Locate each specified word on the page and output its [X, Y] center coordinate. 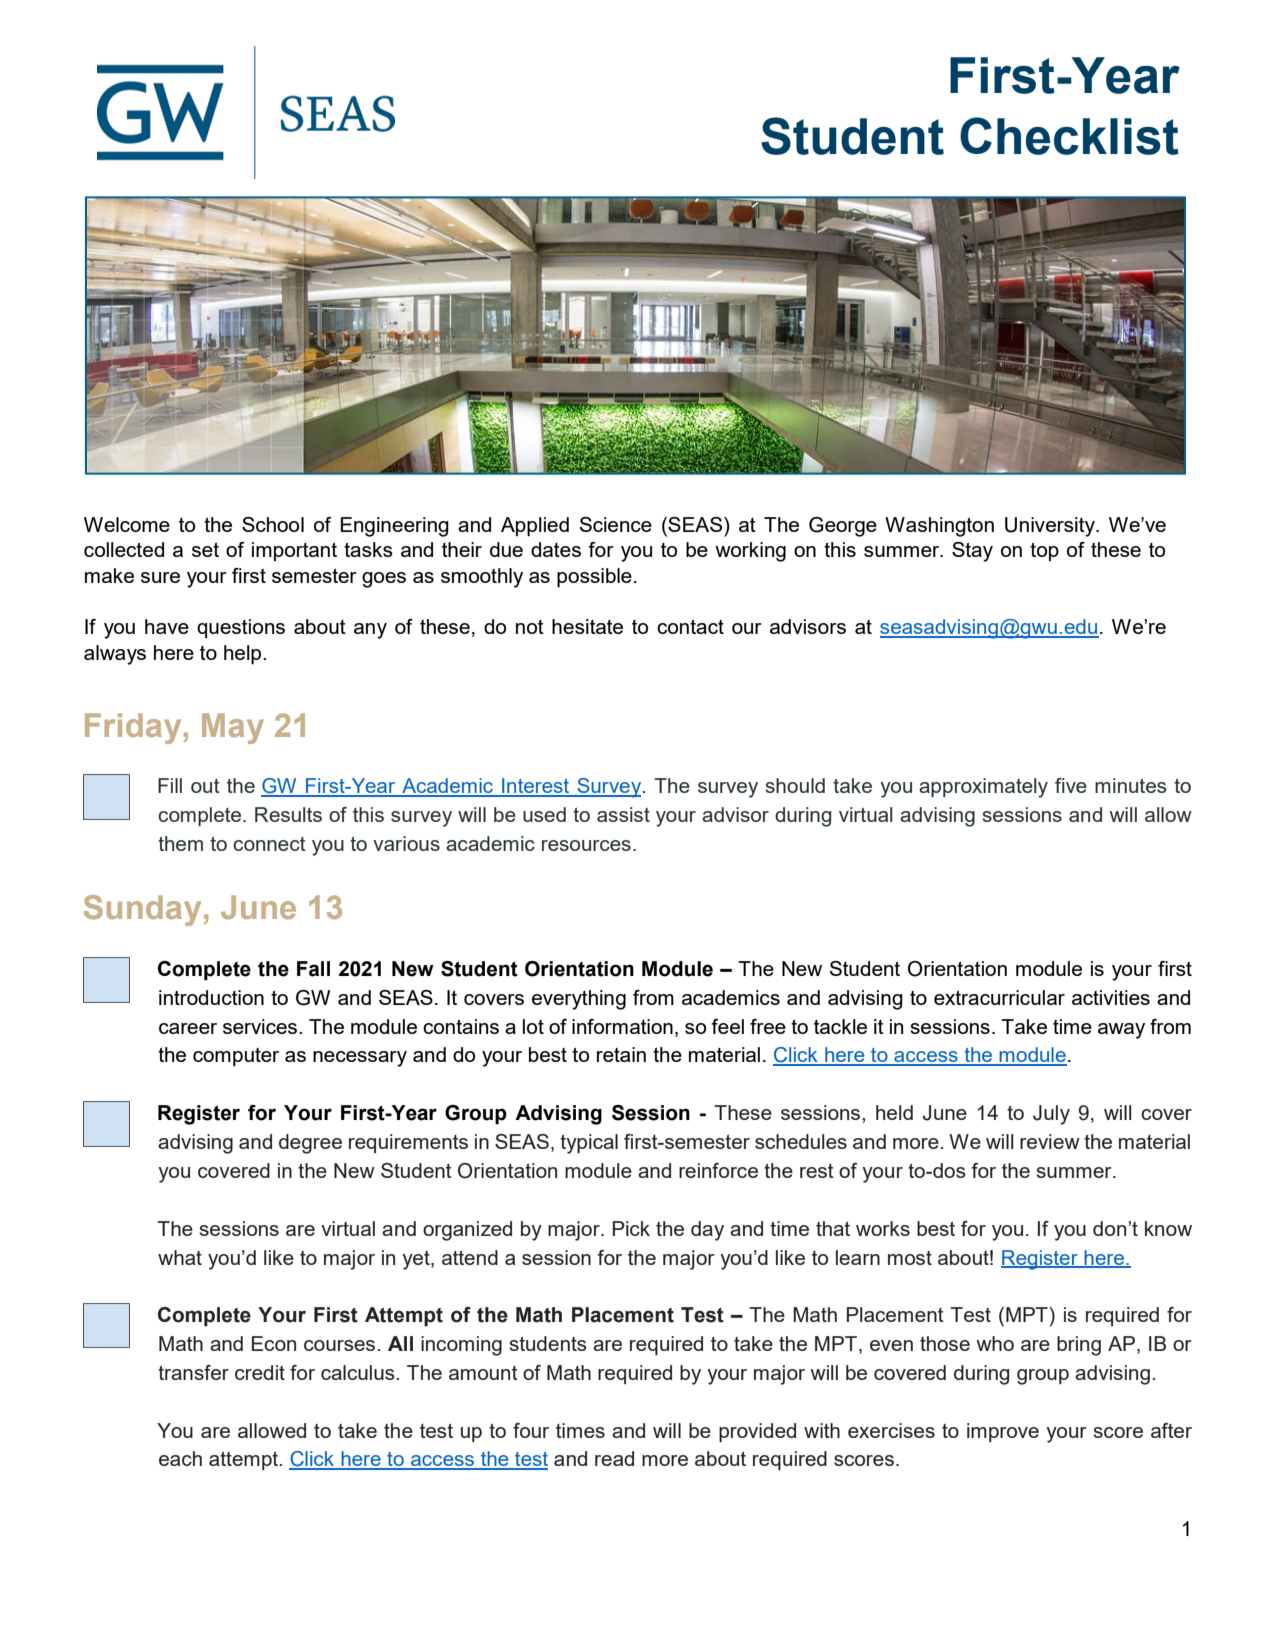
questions [241, 628]
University [1051, 527]
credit [260, 1372]
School [273, 524]
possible [594, 578]
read [614, 1458]
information [622, 1026]
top [1044, 551]
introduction [211, 997]
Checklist [1069, 136]
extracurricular [999, 997]
